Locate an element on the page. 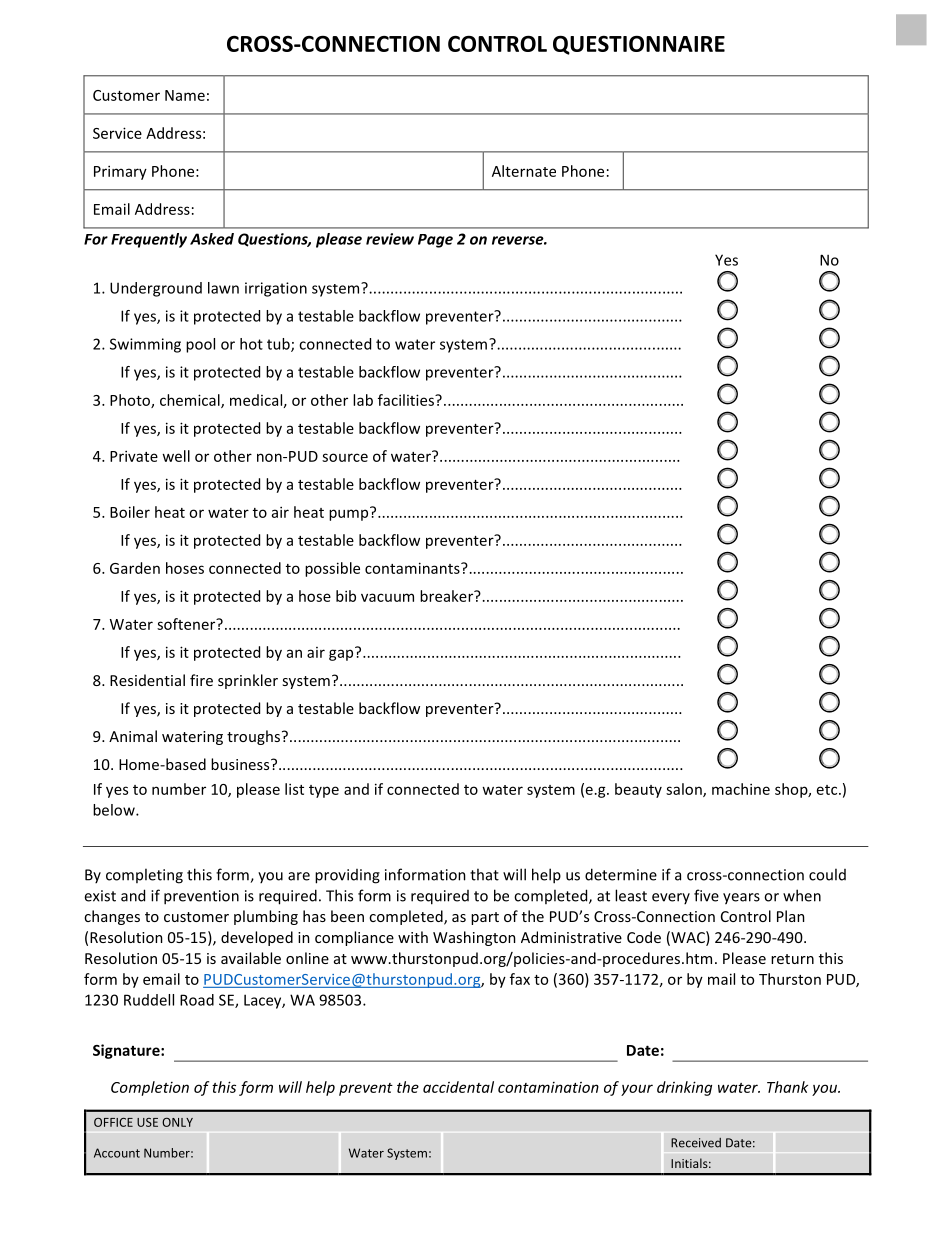  QUESTIONNAIRE is located at coordinates (639, 45).
